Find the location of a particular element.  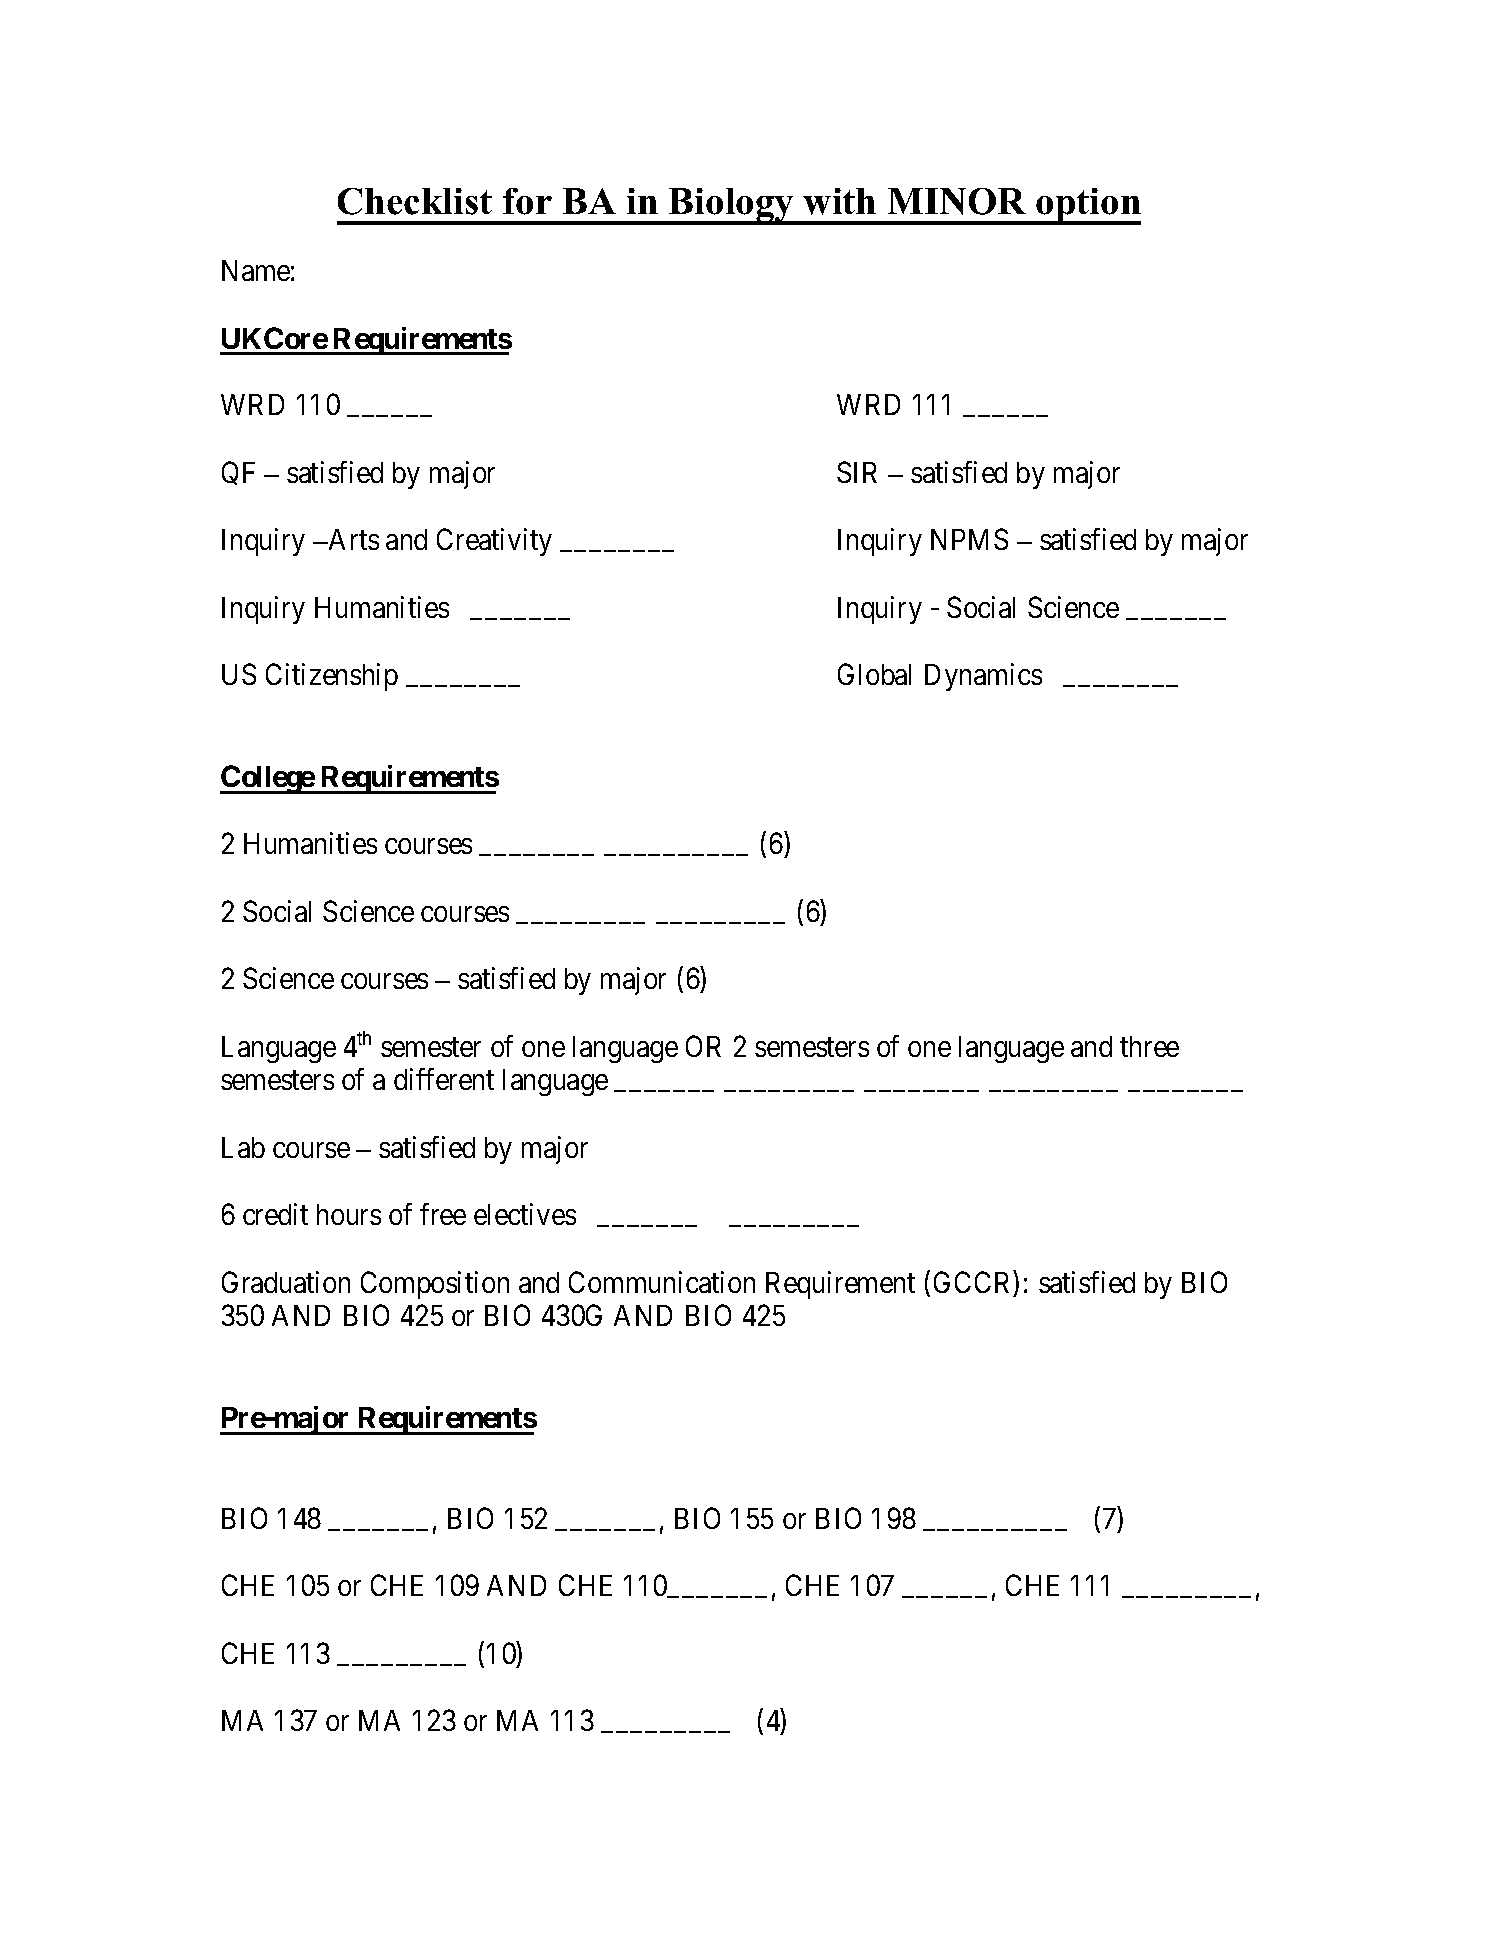

electives is located at coordinates (525, 1214).
